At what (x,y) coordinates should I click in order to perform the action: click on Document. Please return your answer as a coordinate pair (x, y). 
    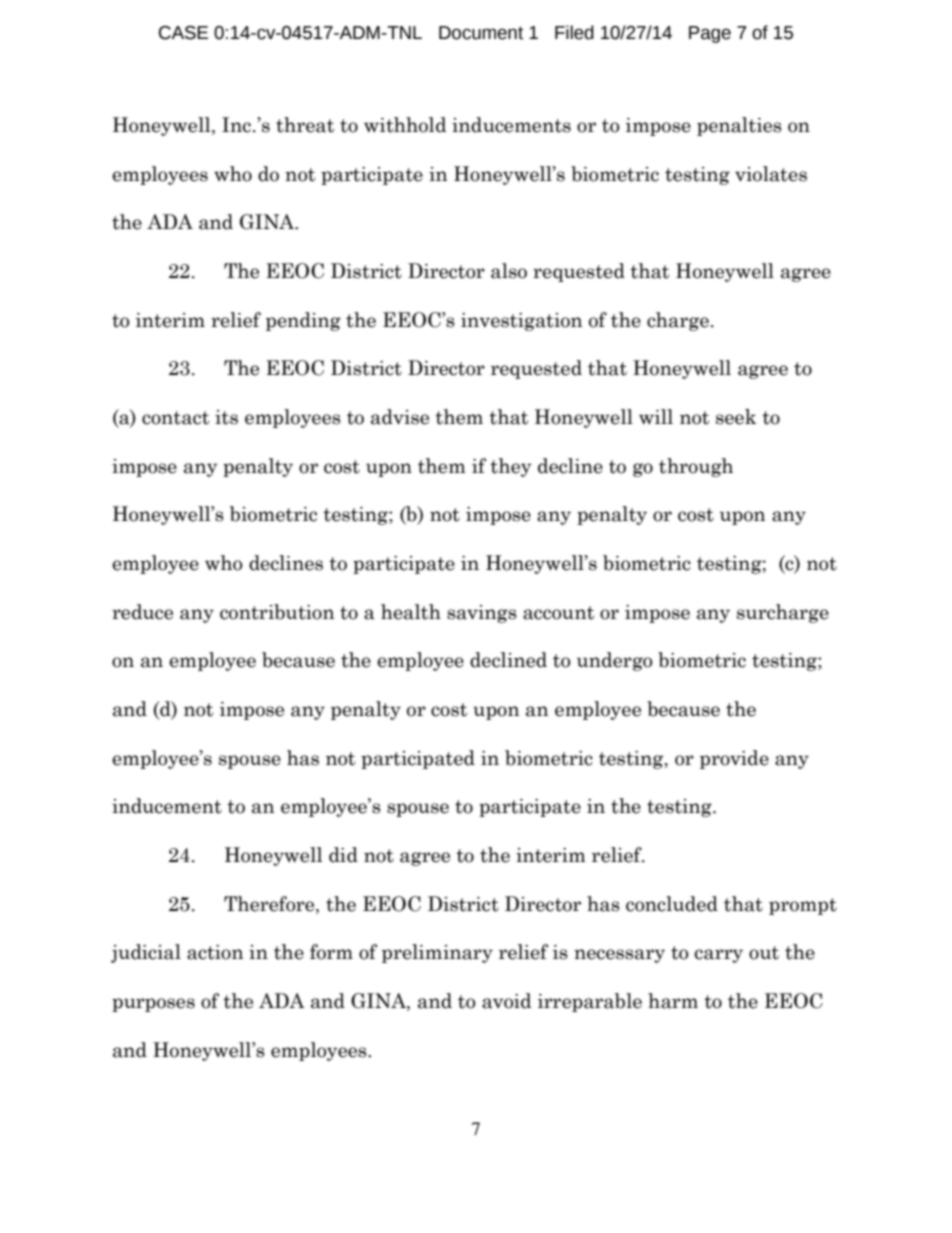
    Looking at the image, I should click on (481, 33).
